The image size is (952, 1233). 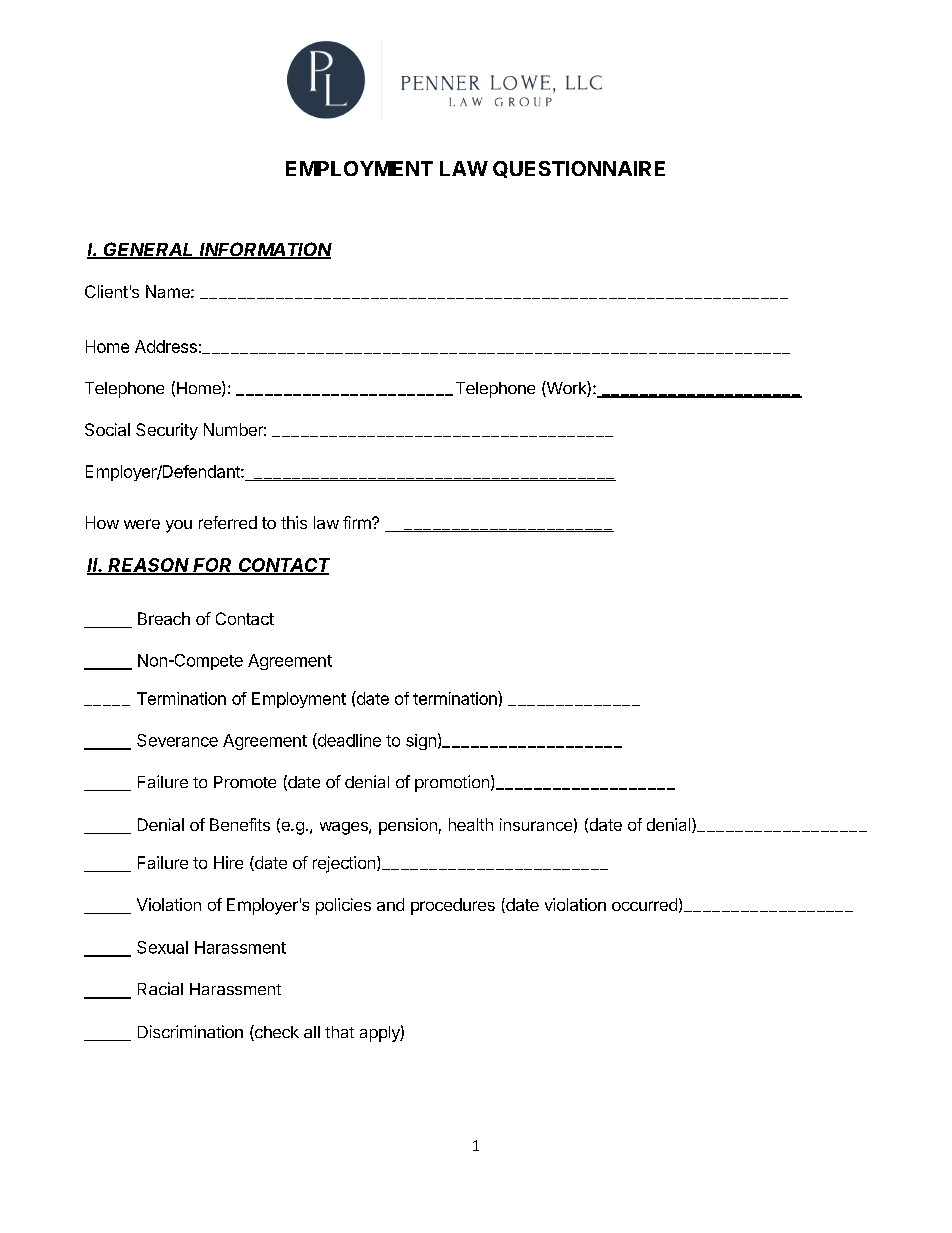 What do you see at coordinates (149, 250) in the image?
I see `GENERAL` at bounding box center [149, 250].
